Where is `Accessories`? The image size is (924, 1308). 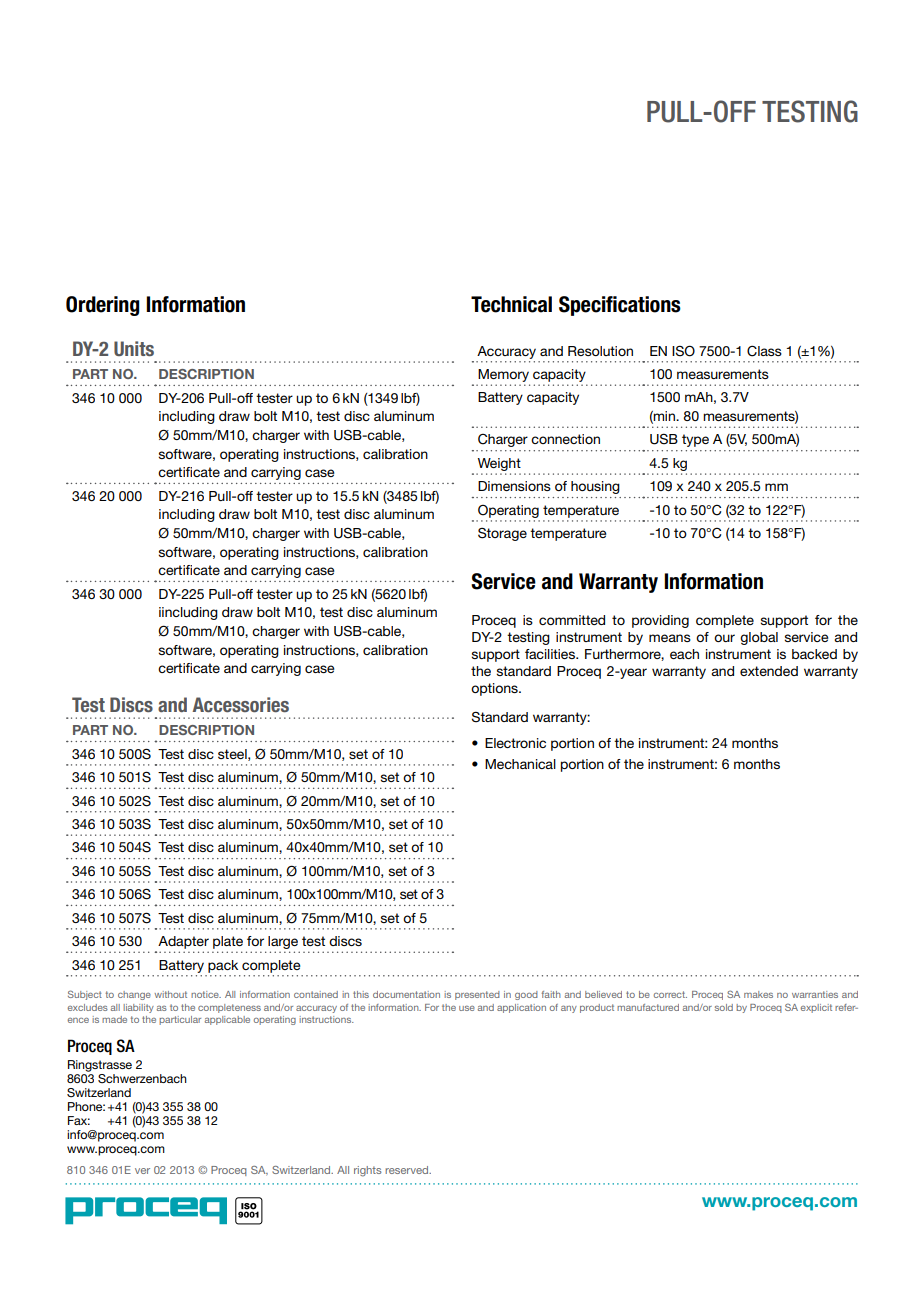
Accessories is located at coordinates (241, 705).
